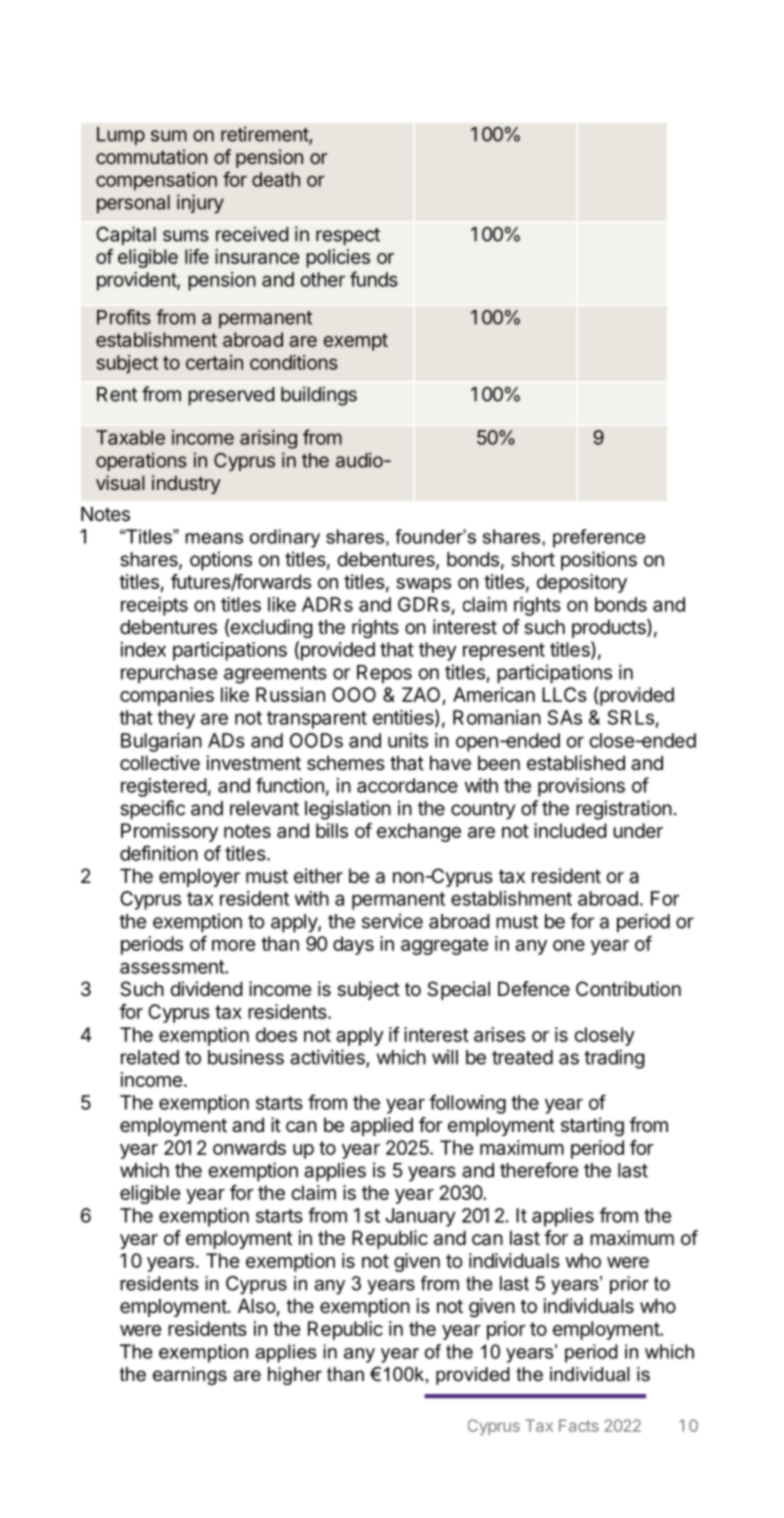  Describe the element at coordinates (592, 1126) in the screenshot. I see `starting` at that location.
